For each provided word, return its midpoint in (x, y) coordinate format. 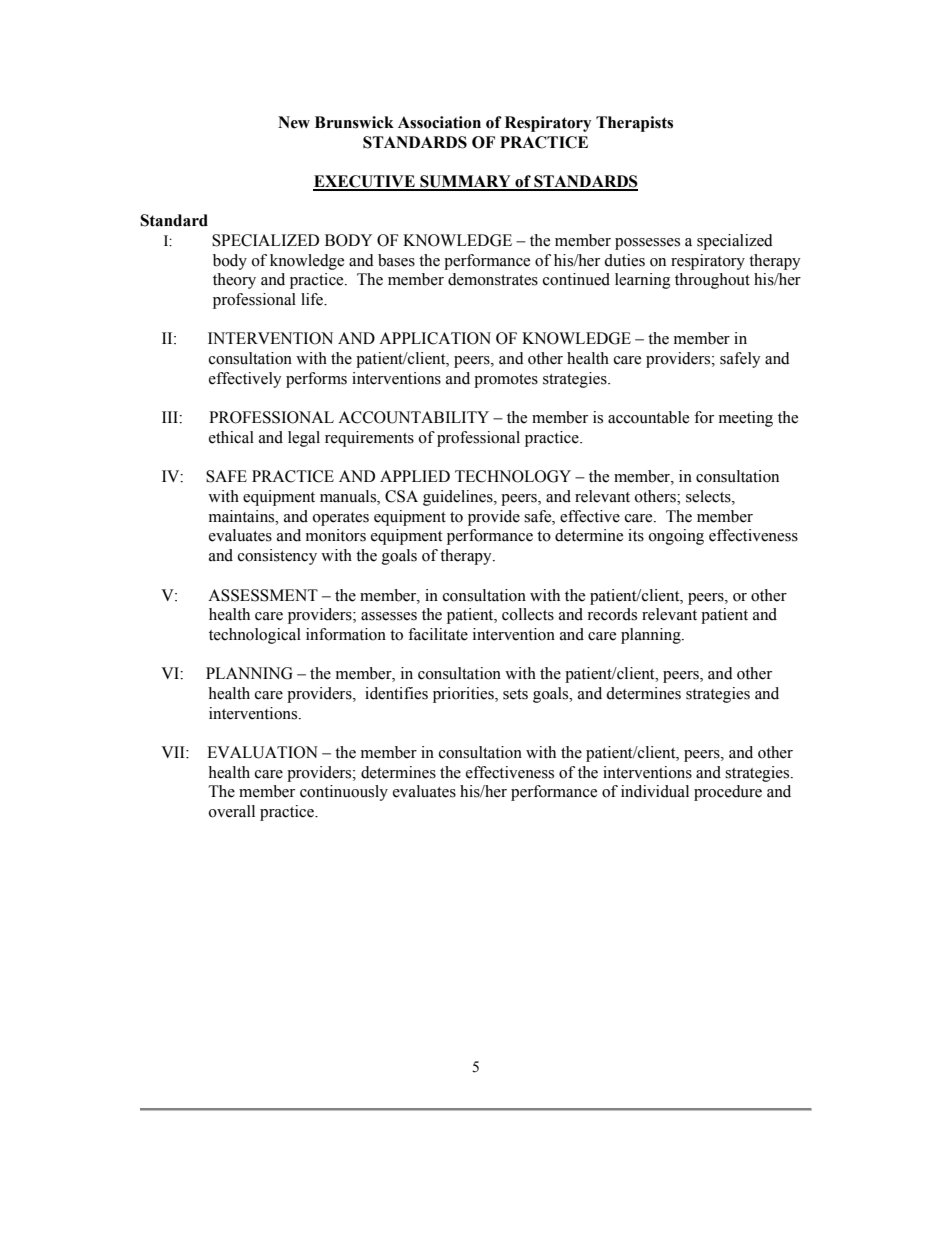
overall (232, 811)
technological (255, 636)
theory (234, 281)
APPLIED (415, 476)
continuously (344, 793)
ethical (231, 437)
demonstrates (493, 279)
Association (439, 122)
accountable (648, 417)
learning (643, 281)
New (294, 122)
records (612, 614)
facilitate (438, 634)
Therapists (634, 124)
